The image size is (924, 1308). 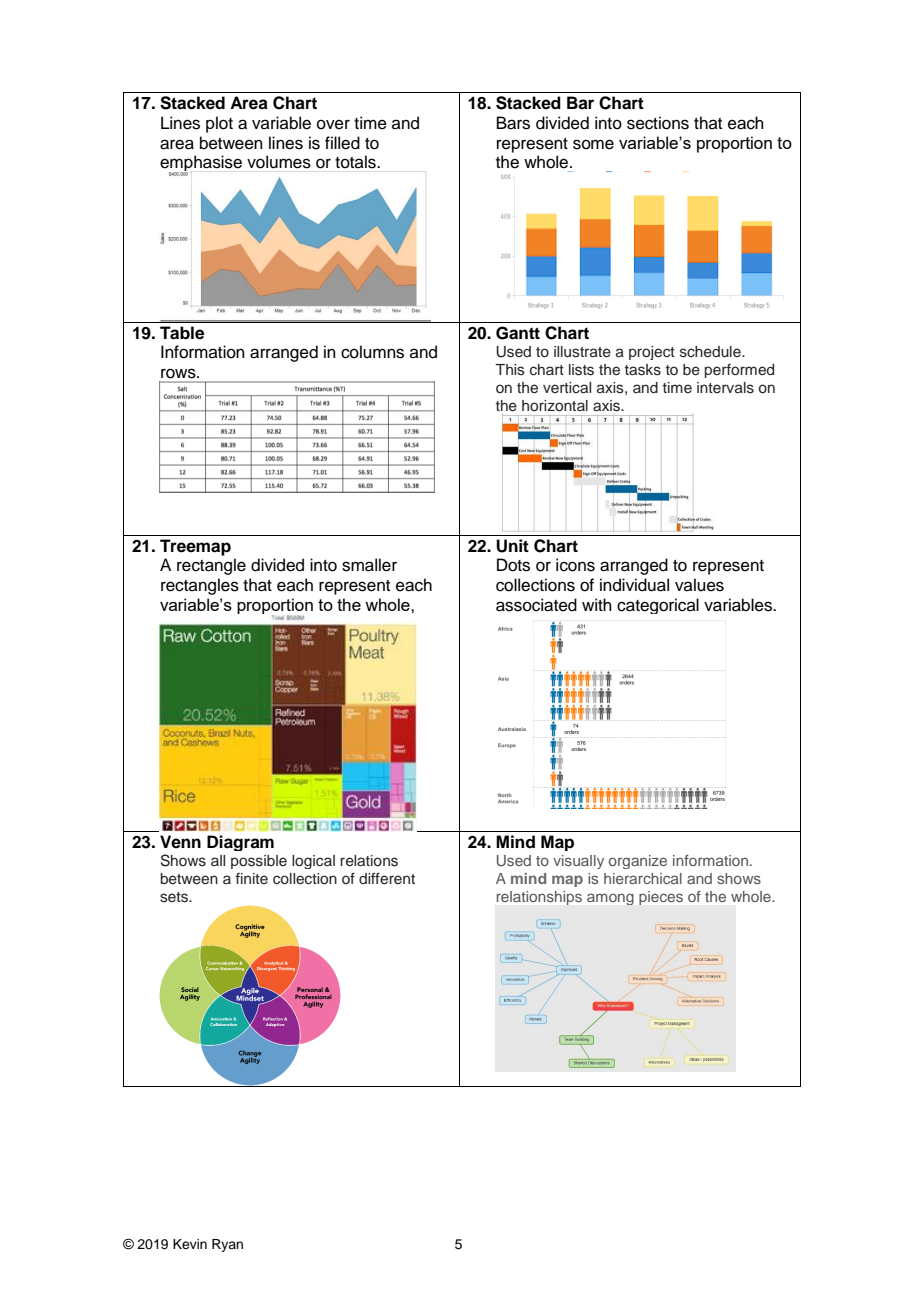 I want to click on pieces, so click(x=661, y=898).
